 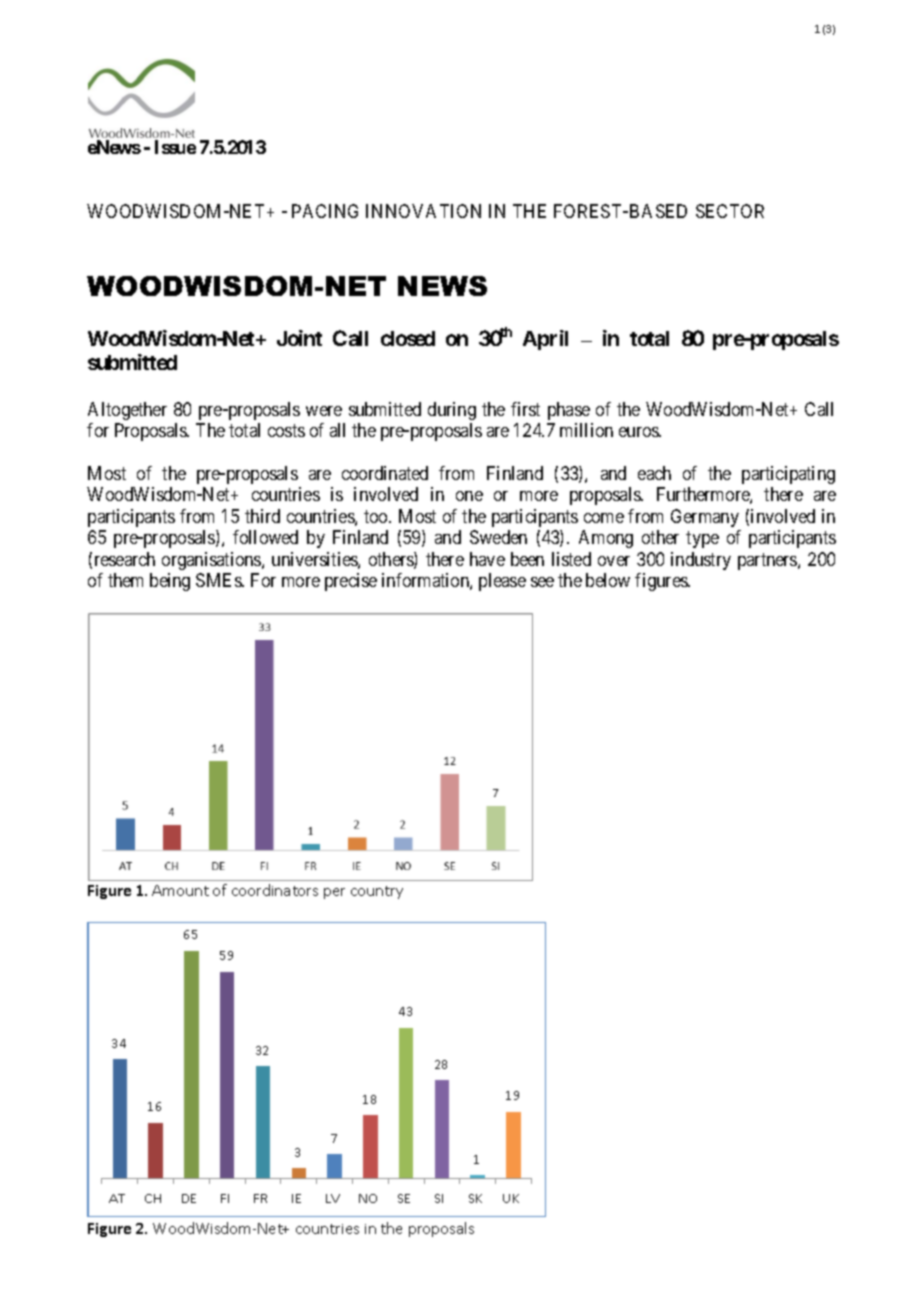 What do you see at coordinates (502, 582) in the screenshot?
I see `please` at bounding box center [502, 582].
